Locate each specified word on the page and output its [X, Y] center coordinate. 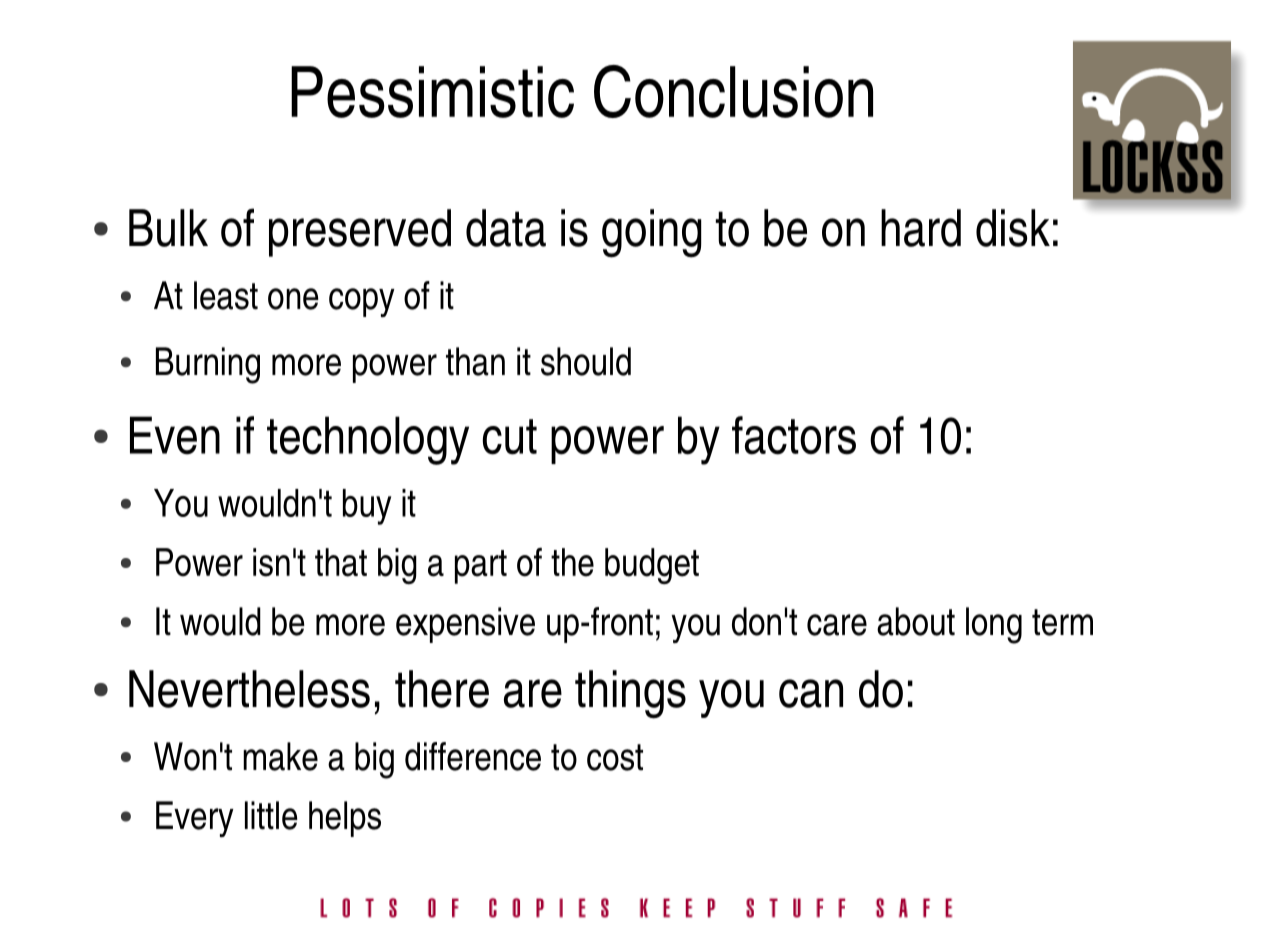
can [811, 693]
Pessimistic [432, 92]
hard [921, 228]
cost [615, 757]
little [271, 815]
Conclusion [733, 91]
